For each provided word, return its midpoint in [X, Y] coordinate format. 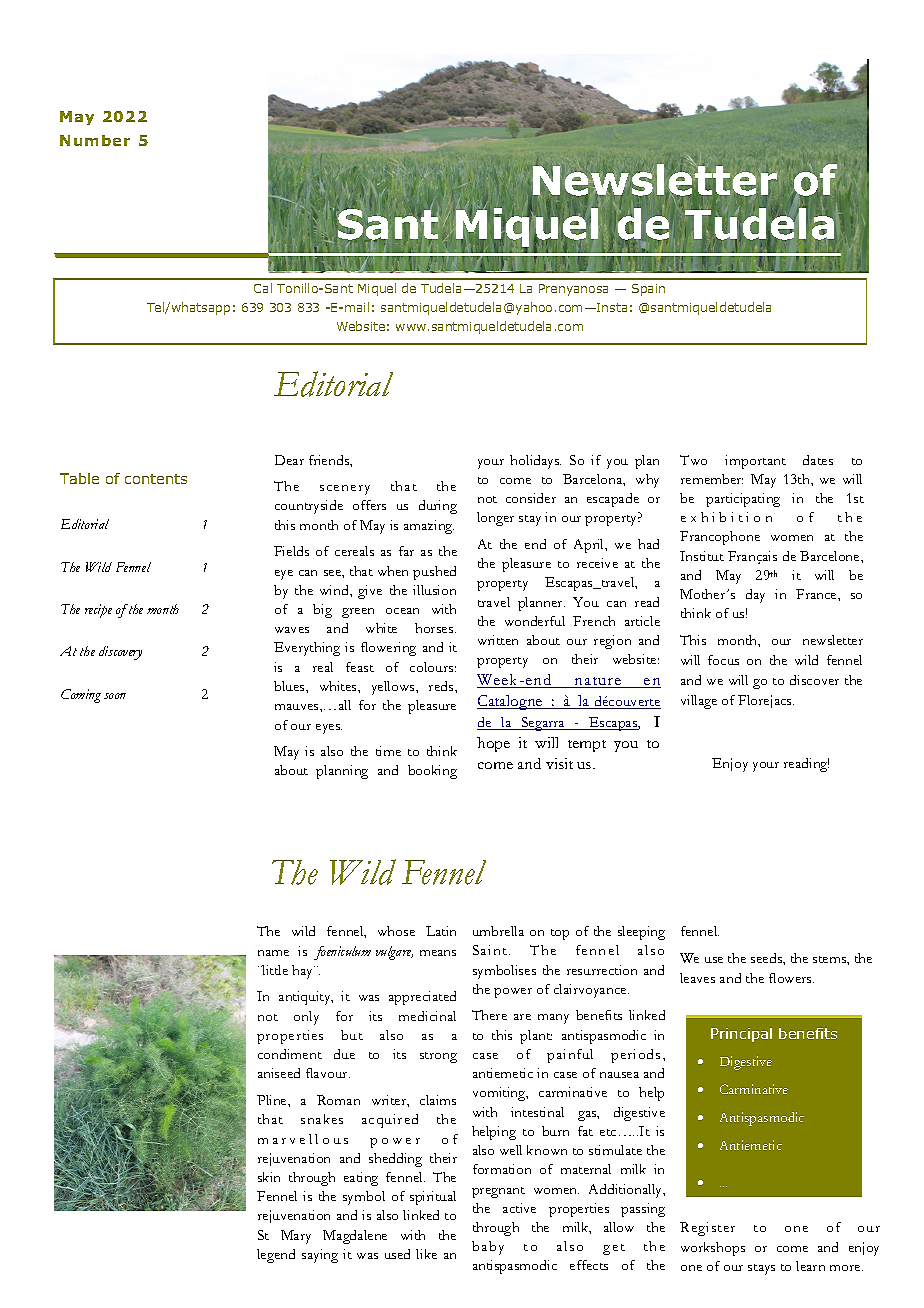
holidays [535, 462]
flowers [791, 978]
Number [95, 140]
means [438, 953]
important [755, 462]
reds [442, 686]
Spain [648, 290]
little [274, 970]
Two [693, 460]
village [699, 702]
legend [276, 1256]
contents [156, 479]
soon [115, 696]
